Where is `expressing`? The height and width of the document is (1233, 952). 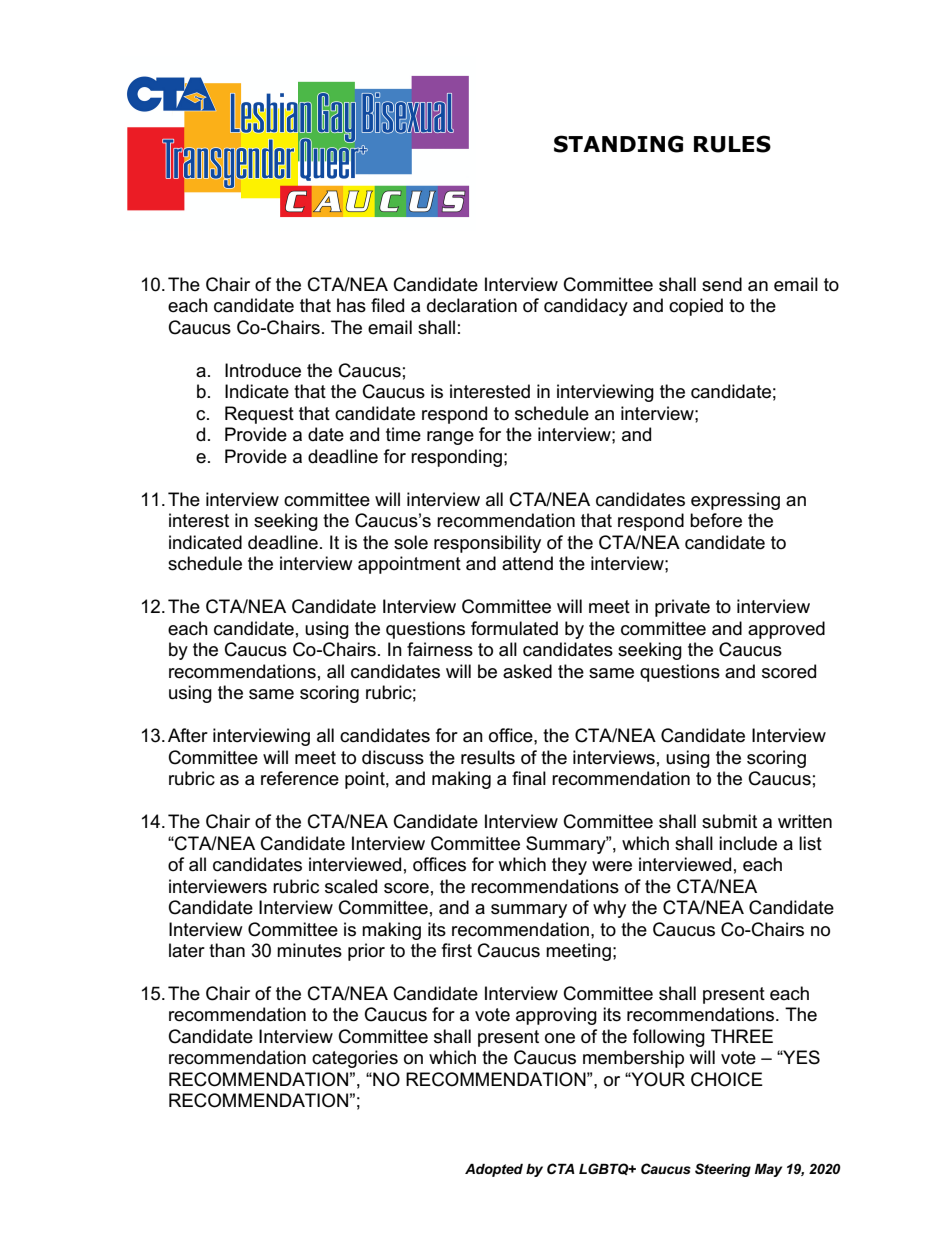
expressing is located at coordinates (735, 501).
